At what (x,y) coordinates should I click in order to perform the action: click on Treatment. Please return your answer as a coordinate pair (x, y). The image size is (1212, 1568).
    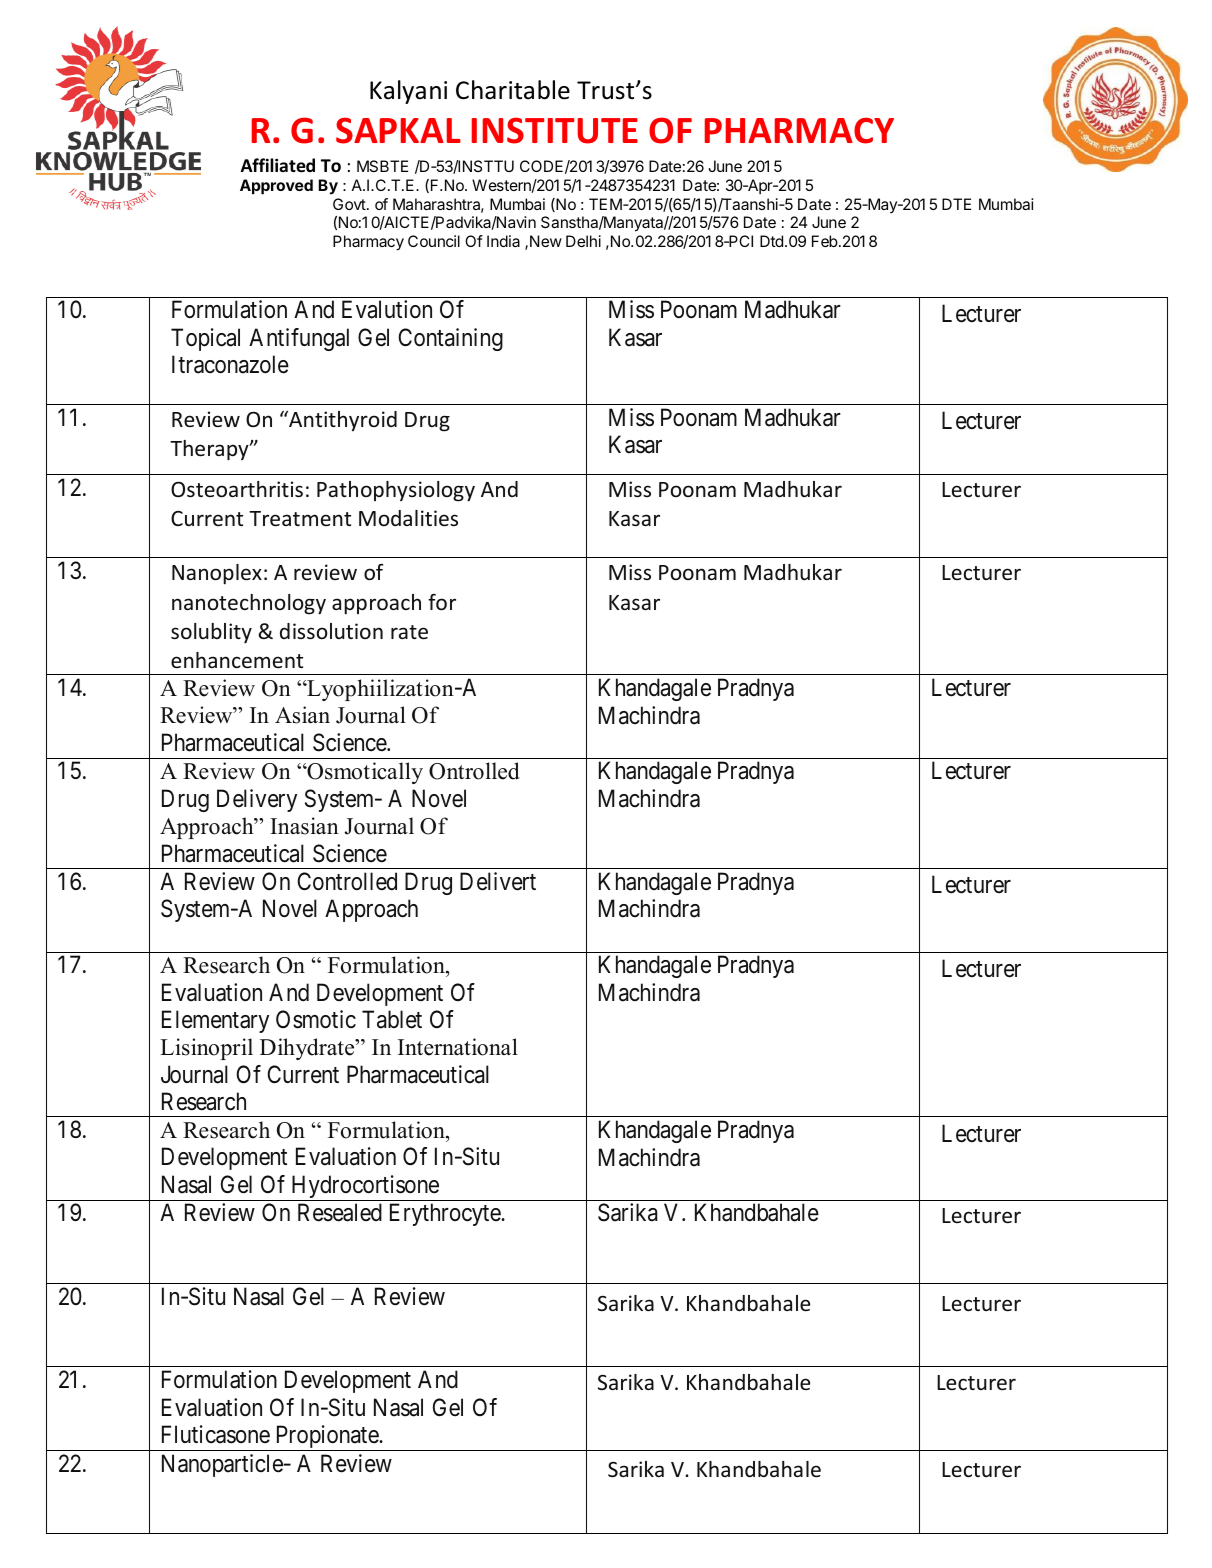
    Looking at the image, I should click on (300, 518).
